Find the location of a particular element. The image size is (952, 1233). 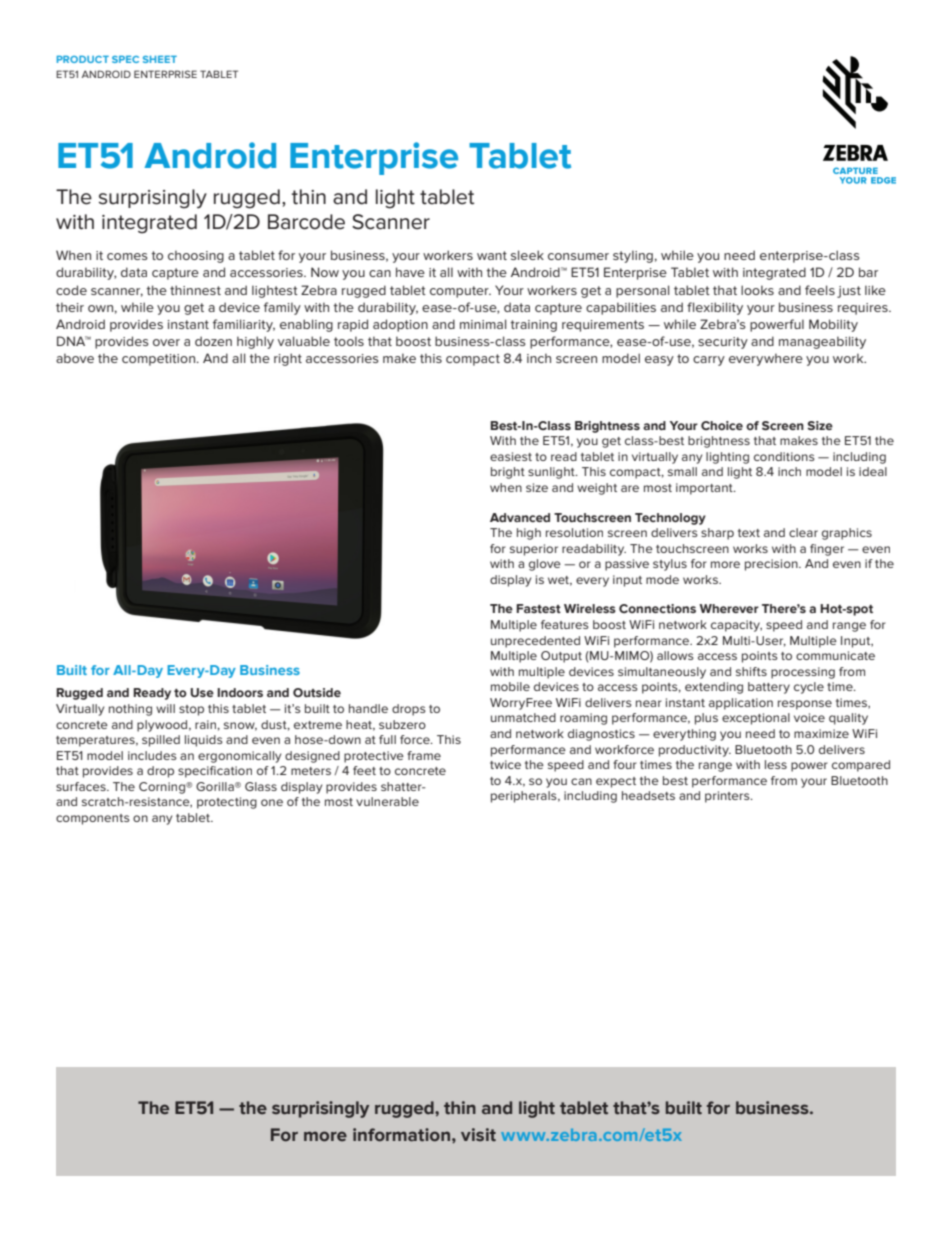

styling is located at coordinates (633, 256).
